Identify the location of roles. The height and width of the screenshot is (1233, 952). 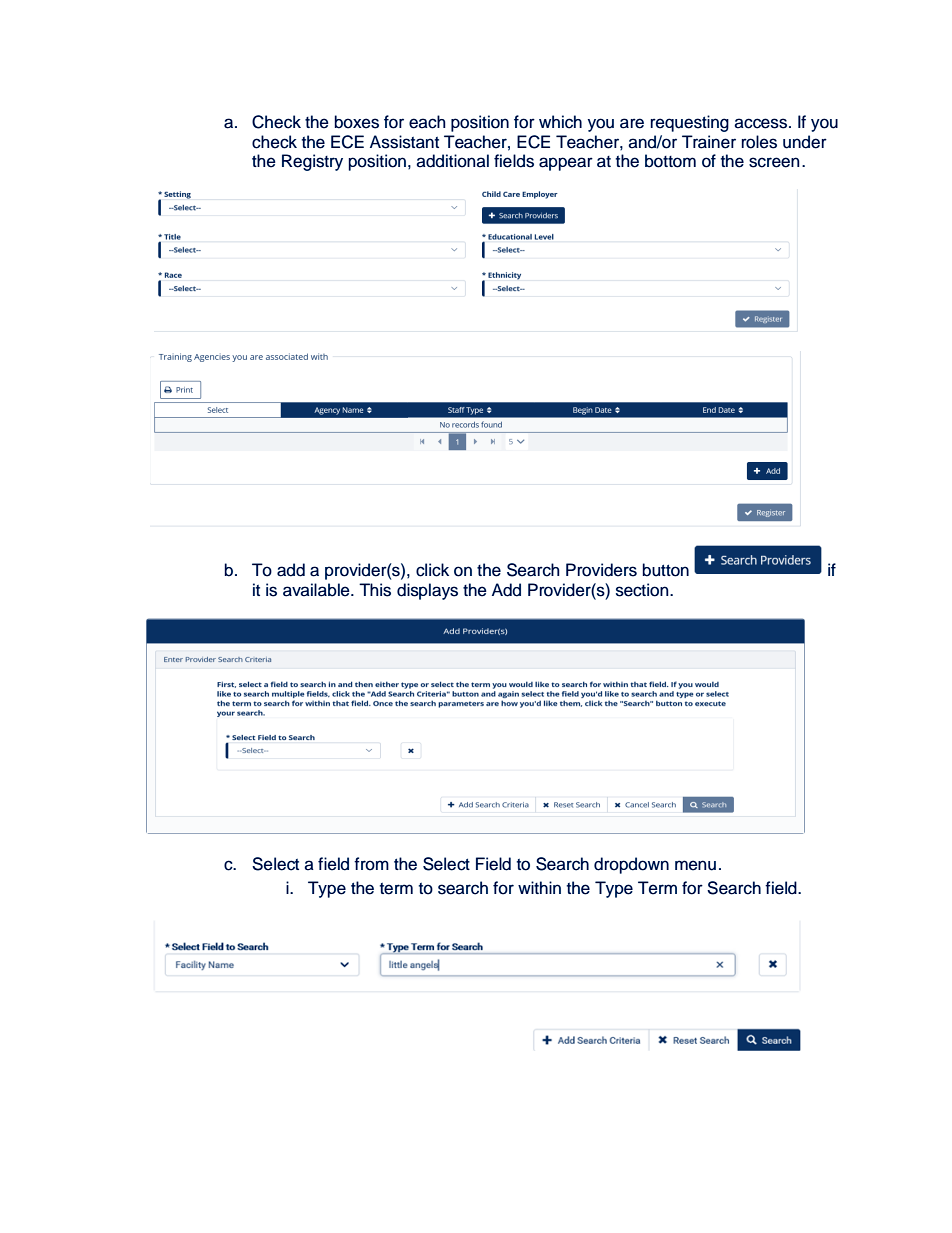
(759, 142).
